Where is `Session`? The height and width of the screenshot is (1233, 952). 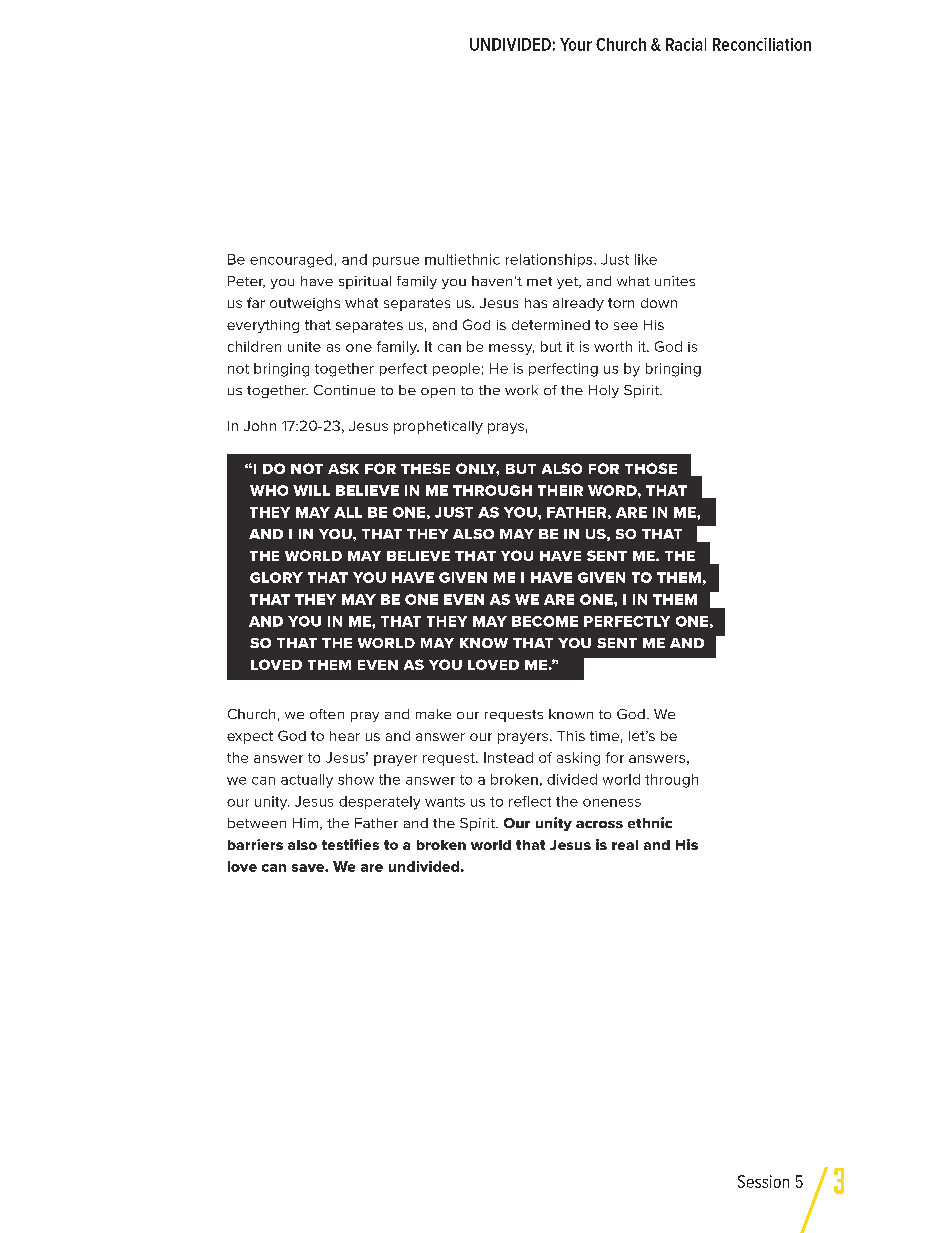
Session is located at coordinates (763, 1181).
